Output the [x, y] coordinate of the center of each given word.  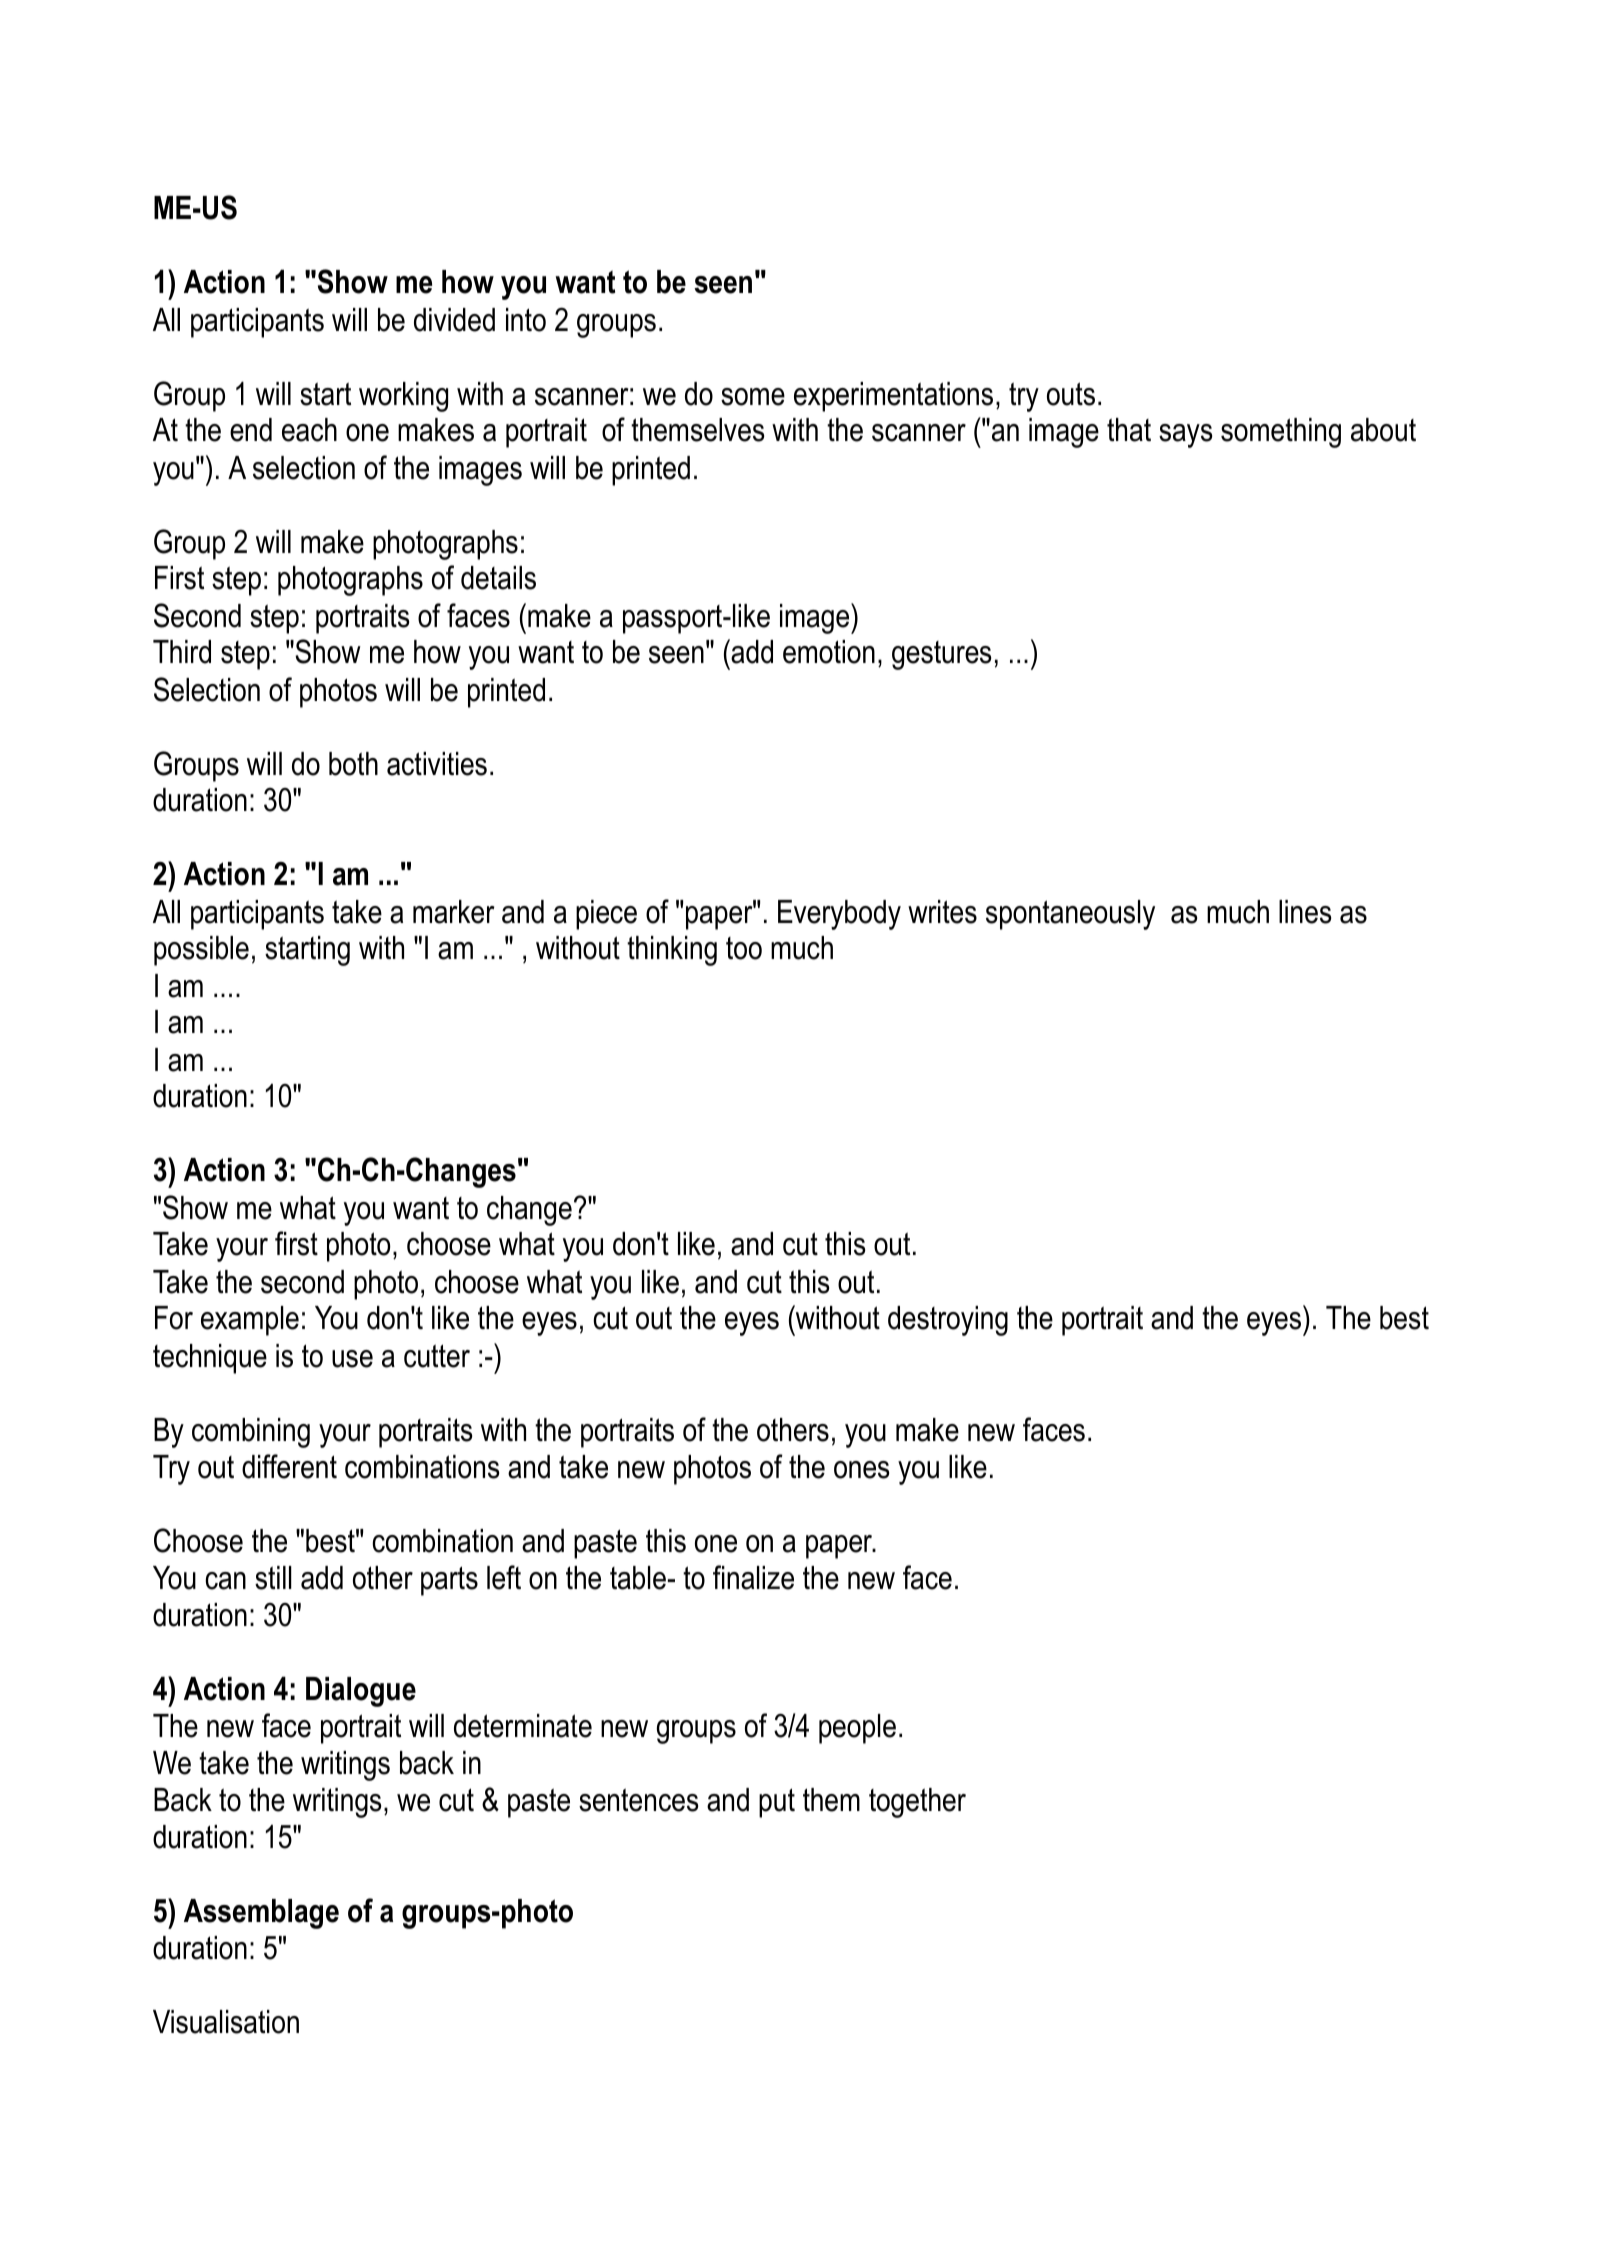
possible [201, 951]
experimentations [893, 397]
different [289, 1466]
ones [861, 1470]
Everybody [839, 915]
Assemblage [261, 1914]
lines [1305, 912]
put [777, 1803]
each [309, 430]
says [1185, 436]
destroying [948, 1321]
